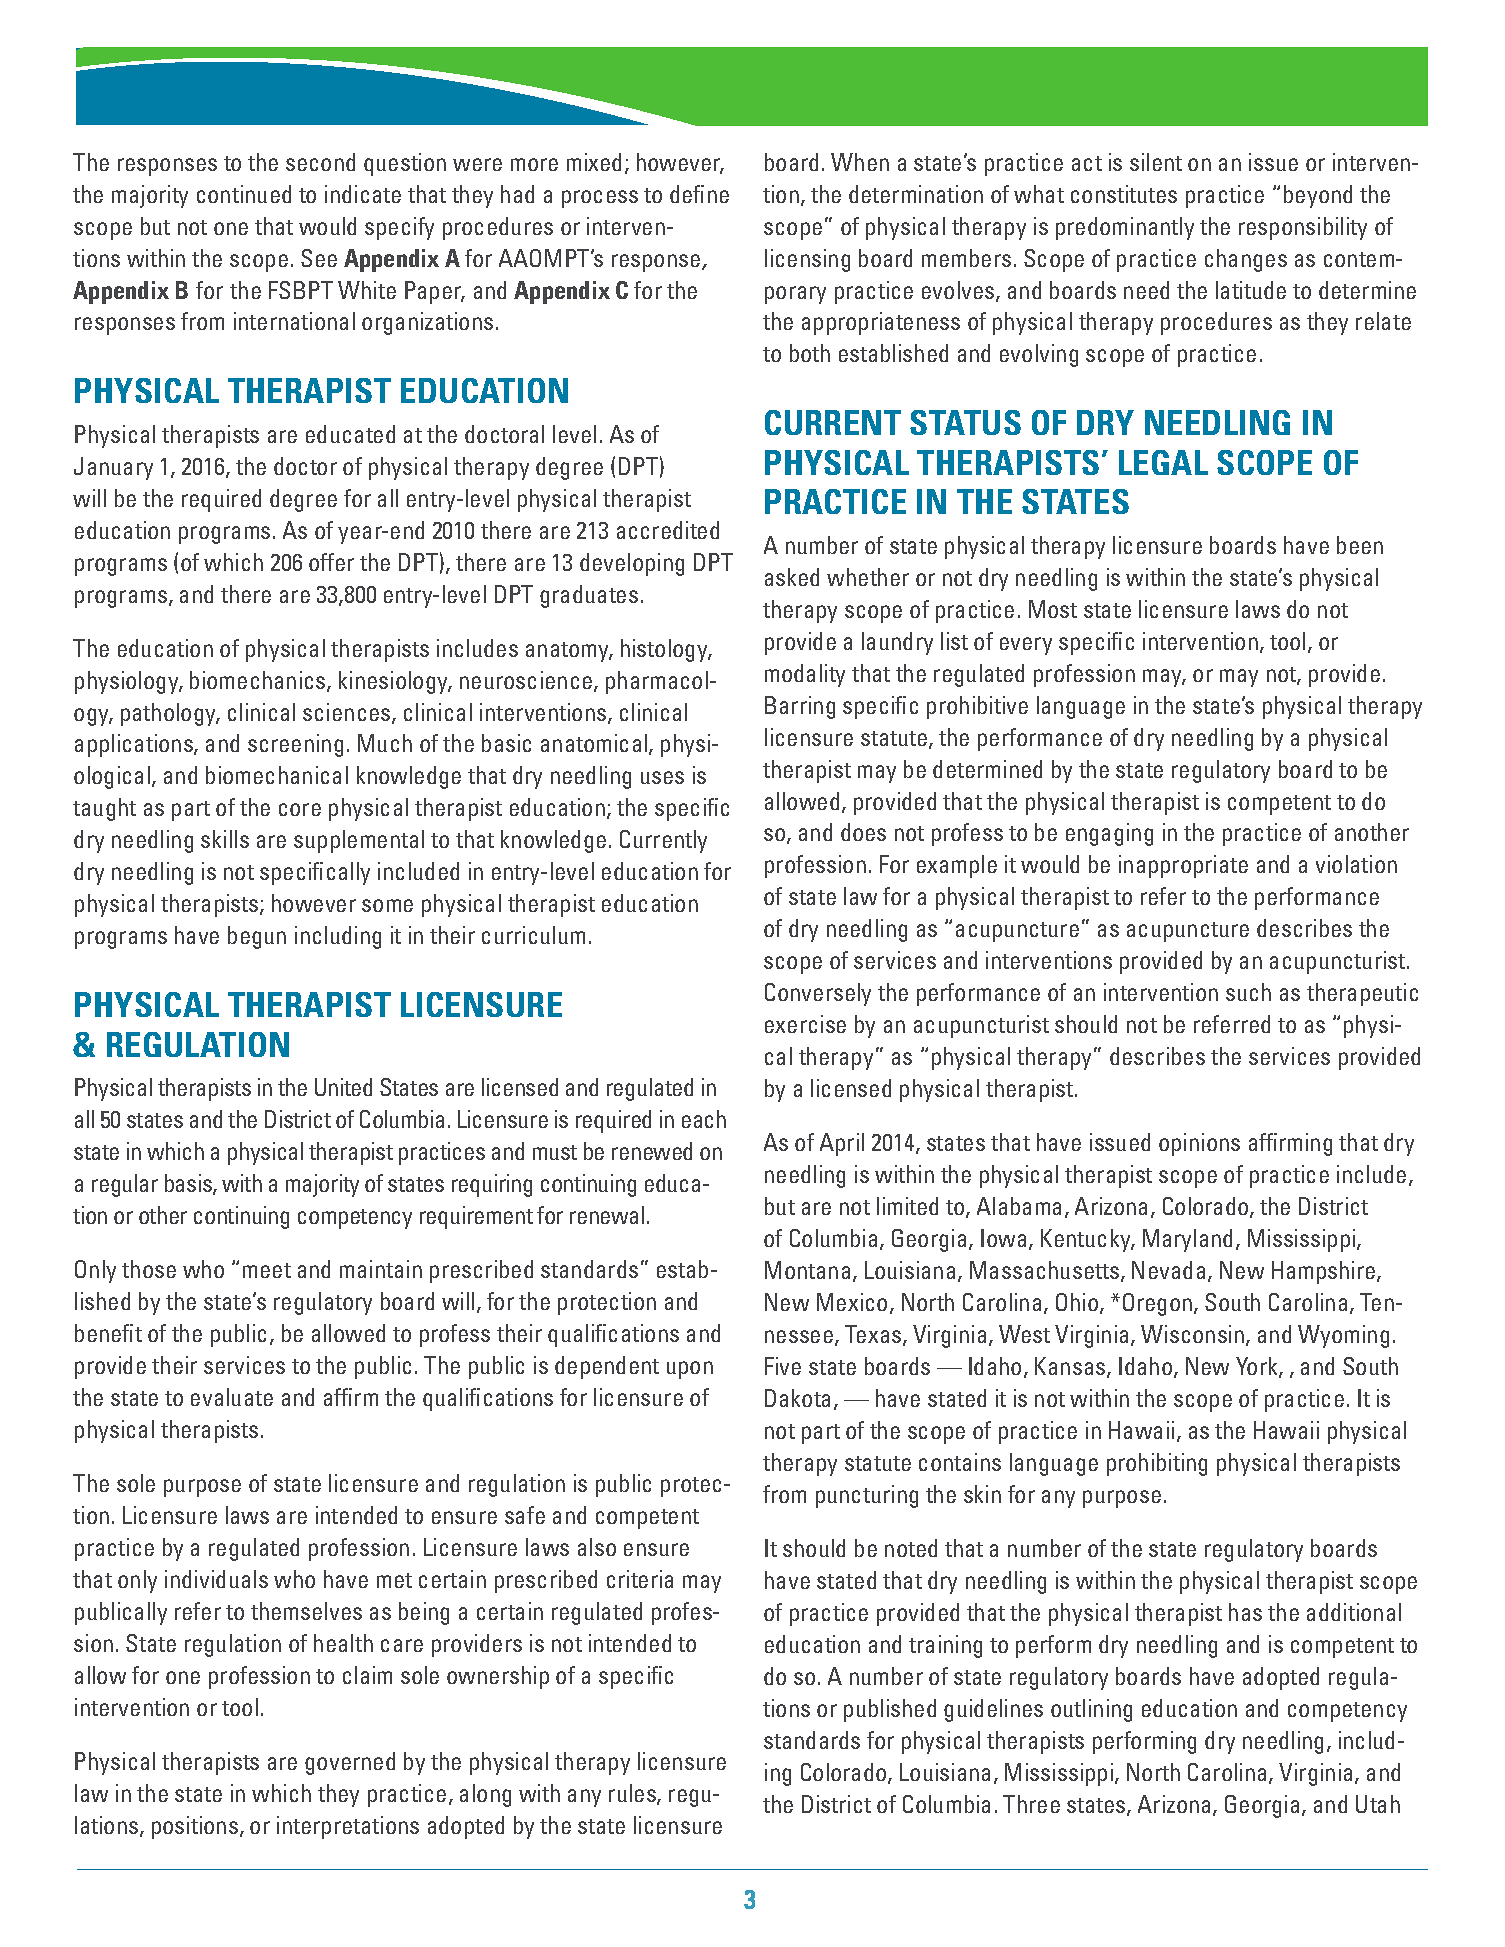 The height and width of the page is (1947, 1505). What do you see at coordinates (244, 194) in the page?
I see `continued` at bounding box center [244, 194].
